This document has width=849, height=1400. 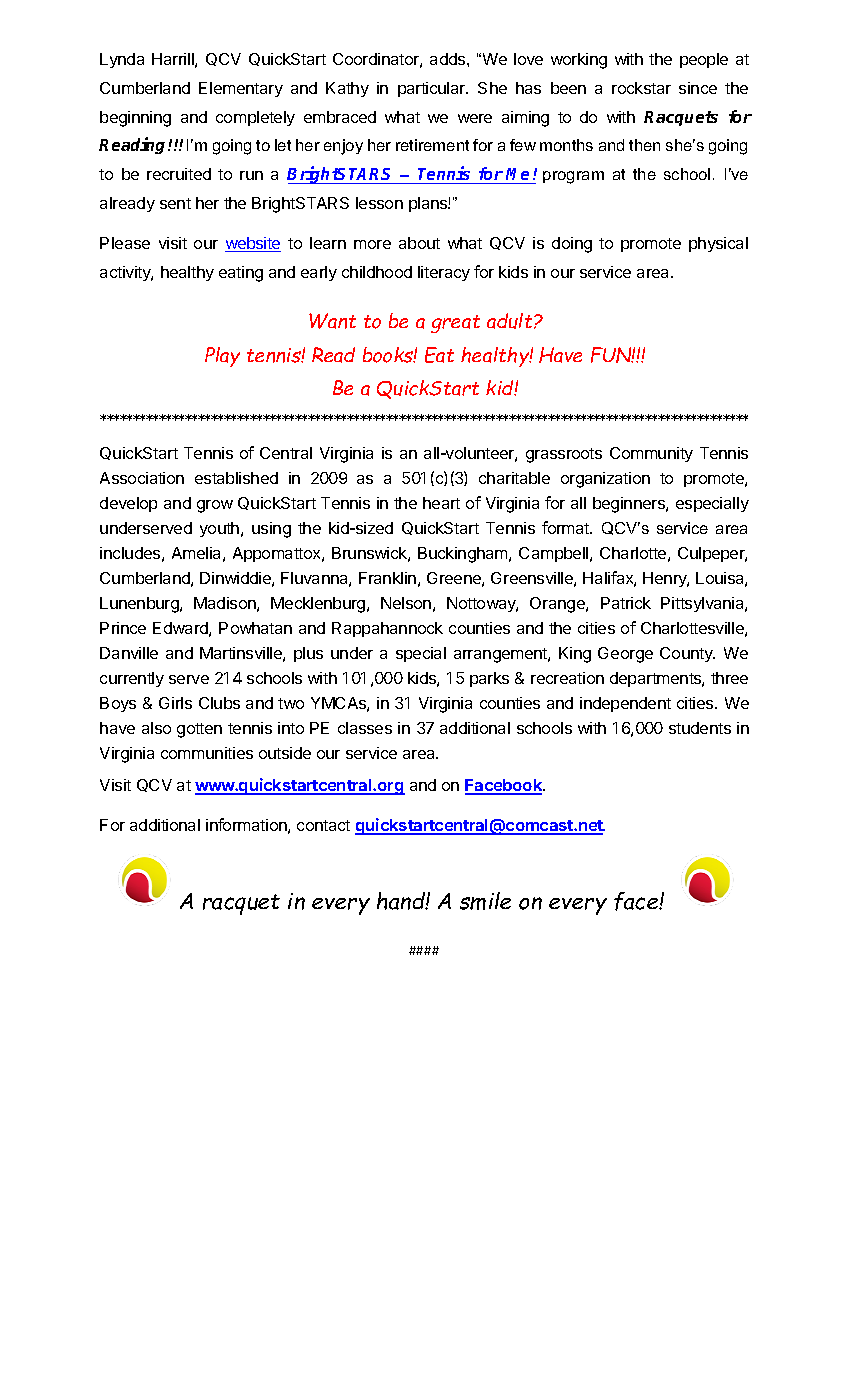 I want to click on Play, so click(x=222, y=357).
